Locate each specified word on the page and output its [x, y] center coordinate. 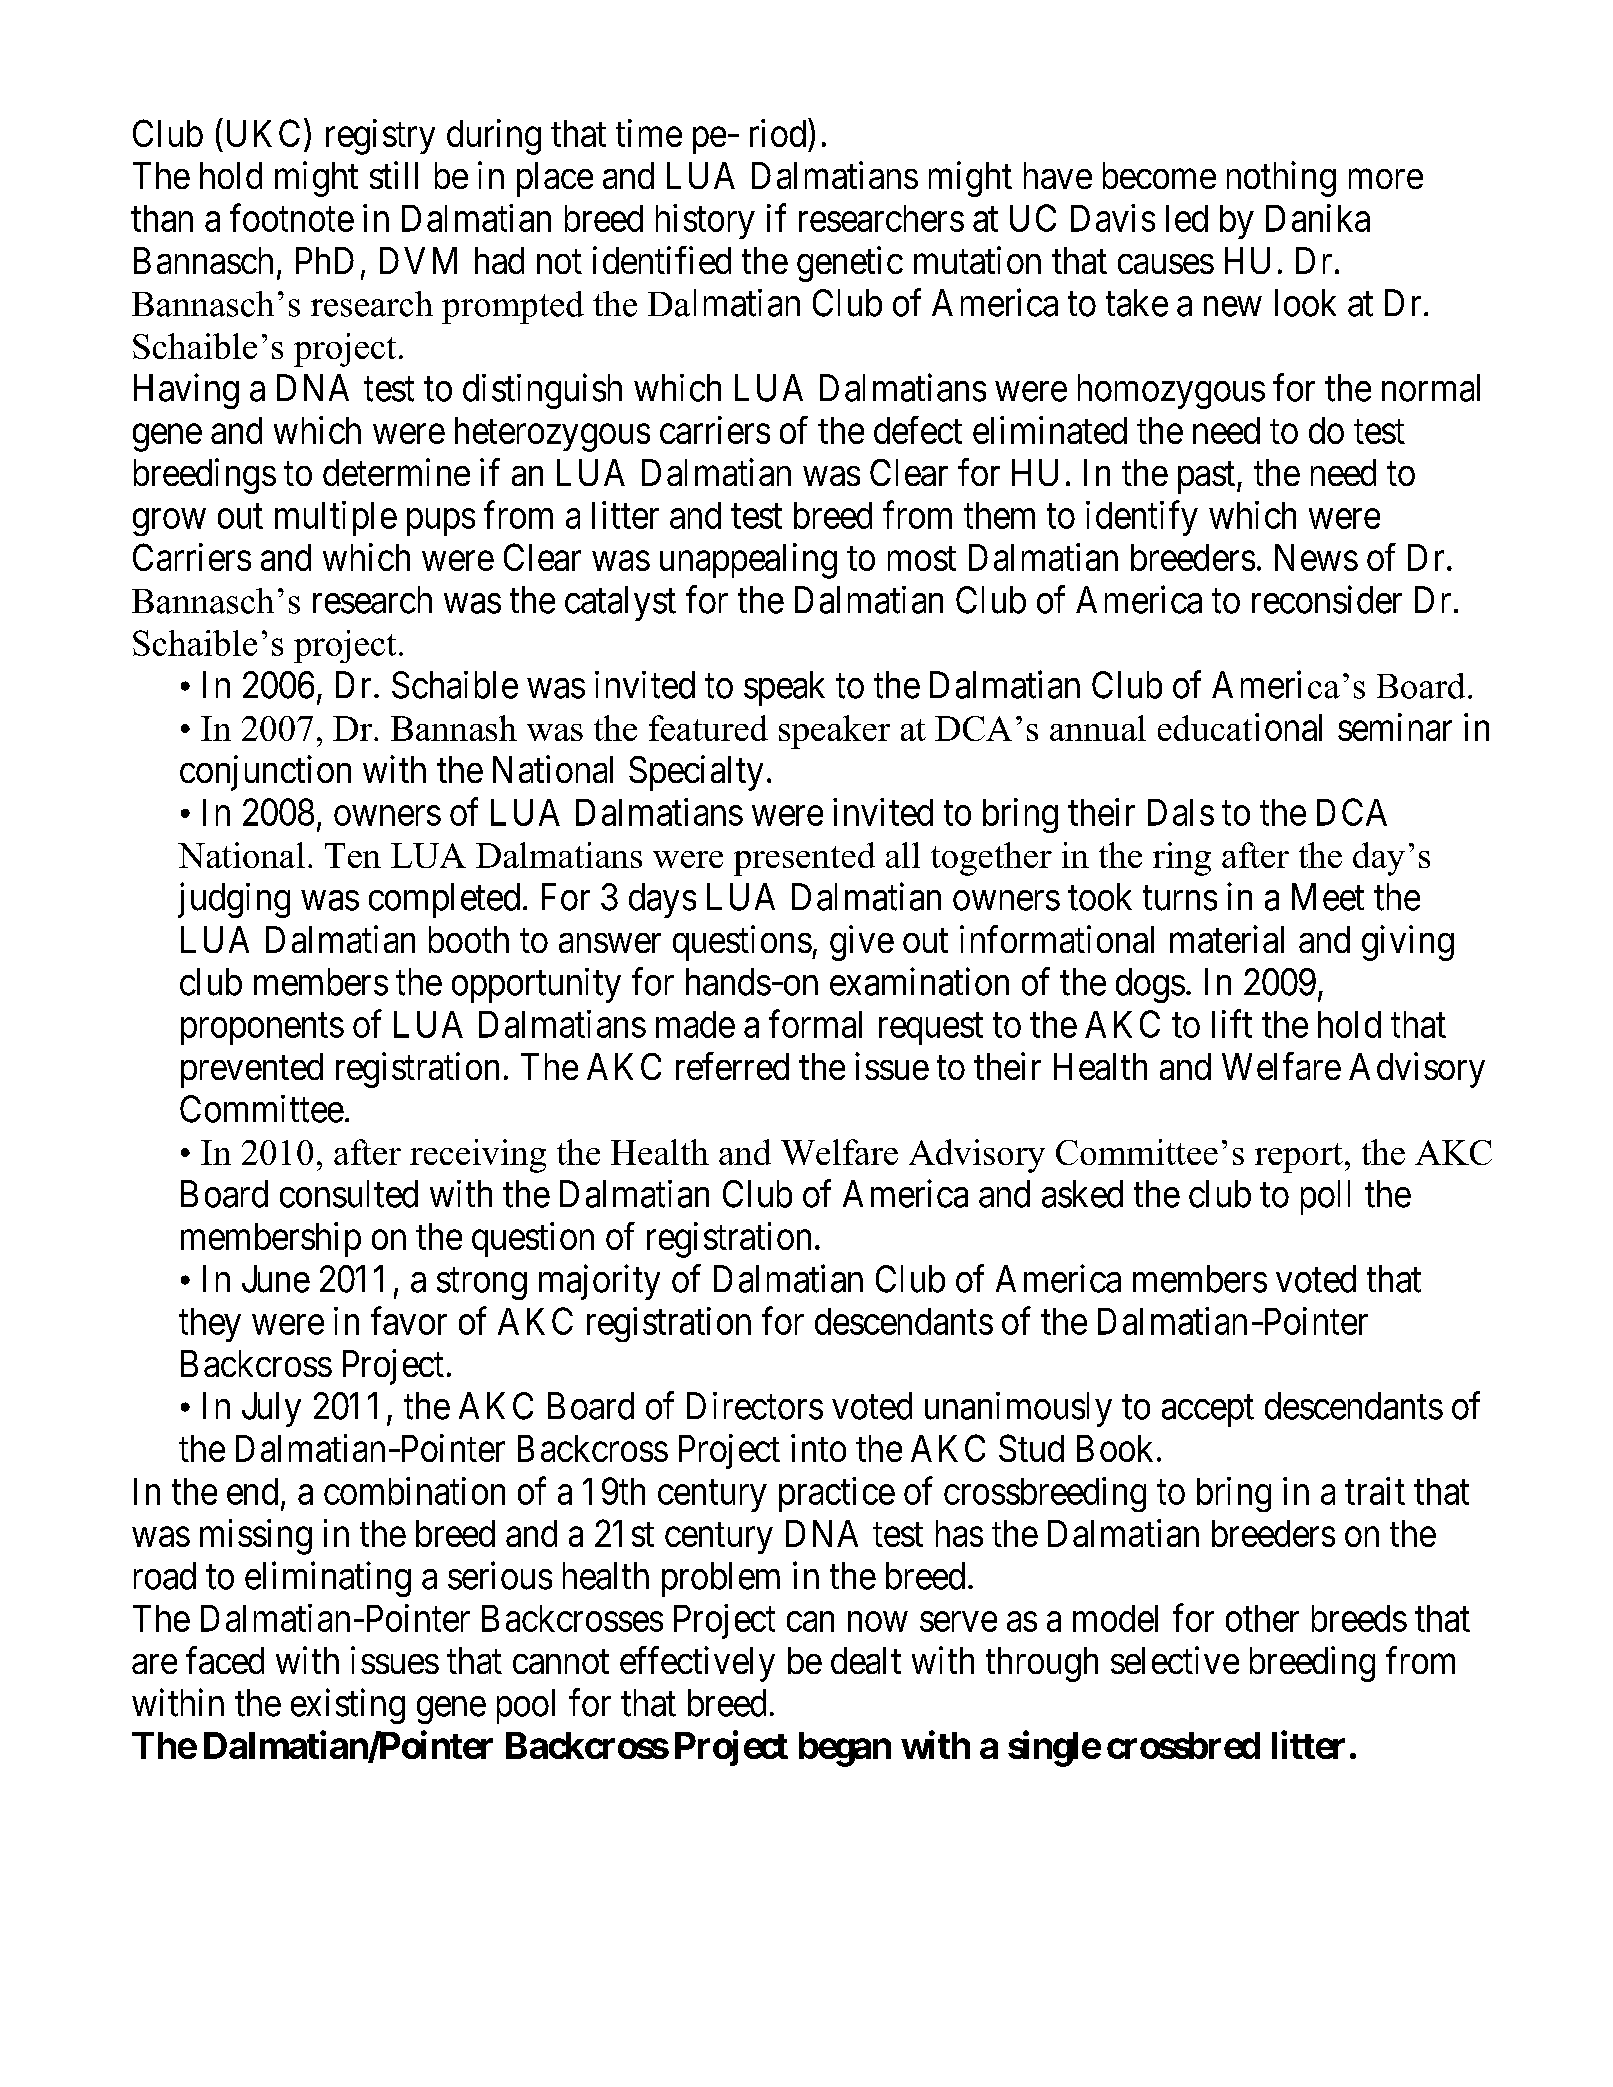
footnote [292, 218]
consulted [349, 1194]
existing [348, 1706]
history [705, 221]
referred [732, 1066]
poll [1325, 1197]
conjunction [265, 773]
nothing [1281, 179]
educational [1240, 727]
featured [708, 728]
